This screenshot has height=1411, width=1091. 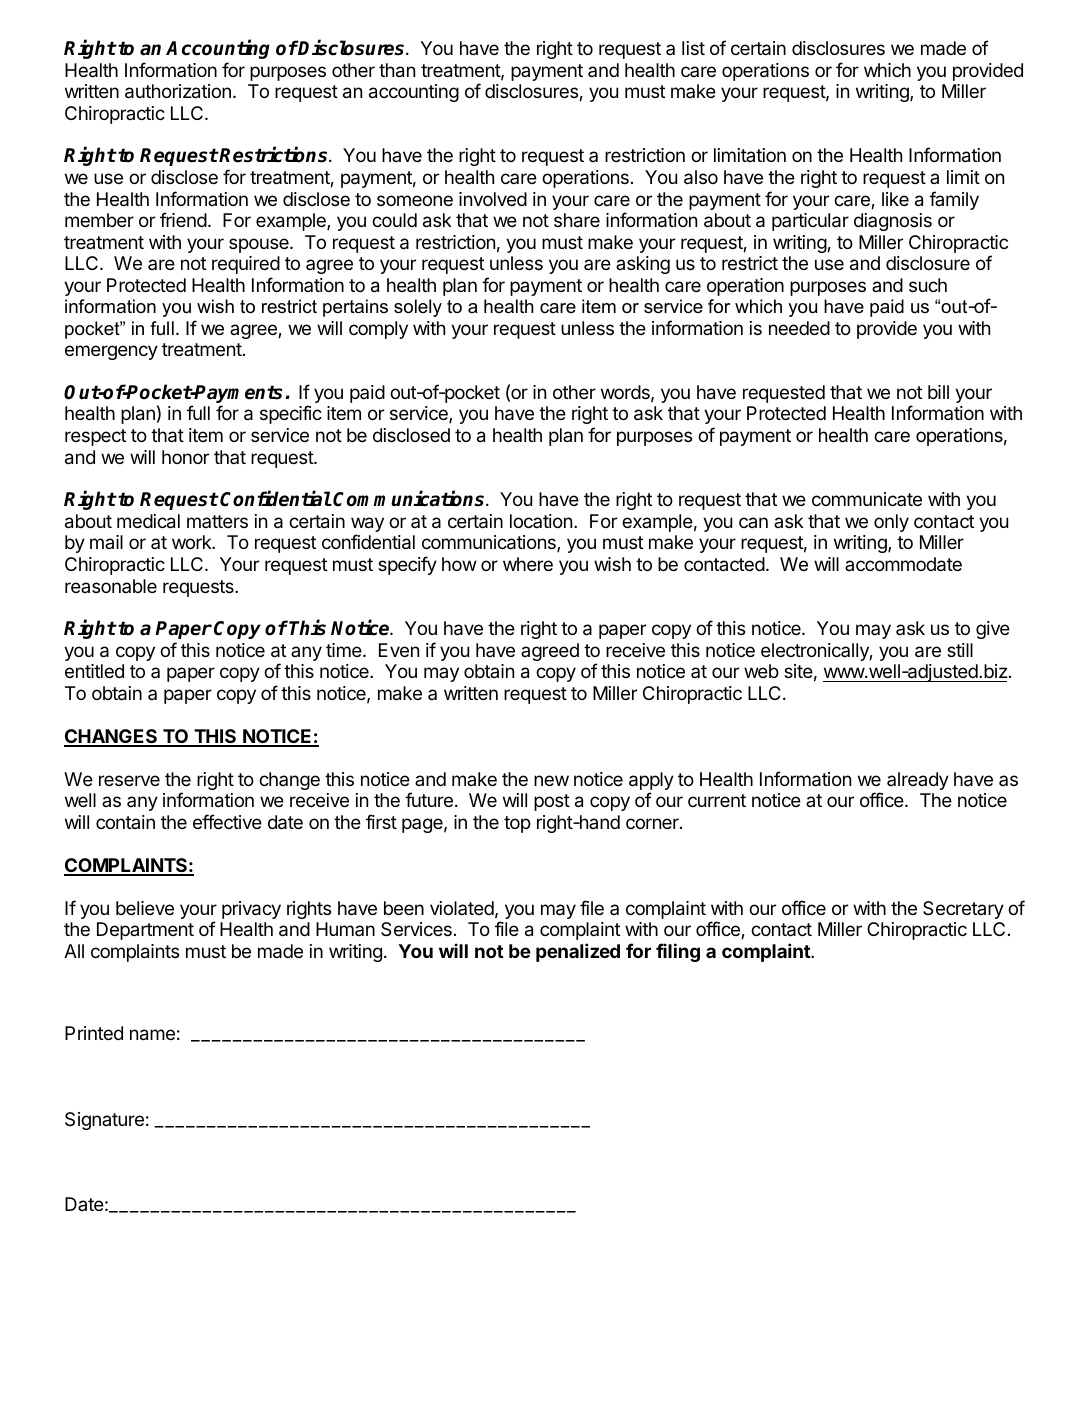 What do you see at coordinates (152, 1035) in the screenshot?
I see `name` at bounding box center [152, 1035].
